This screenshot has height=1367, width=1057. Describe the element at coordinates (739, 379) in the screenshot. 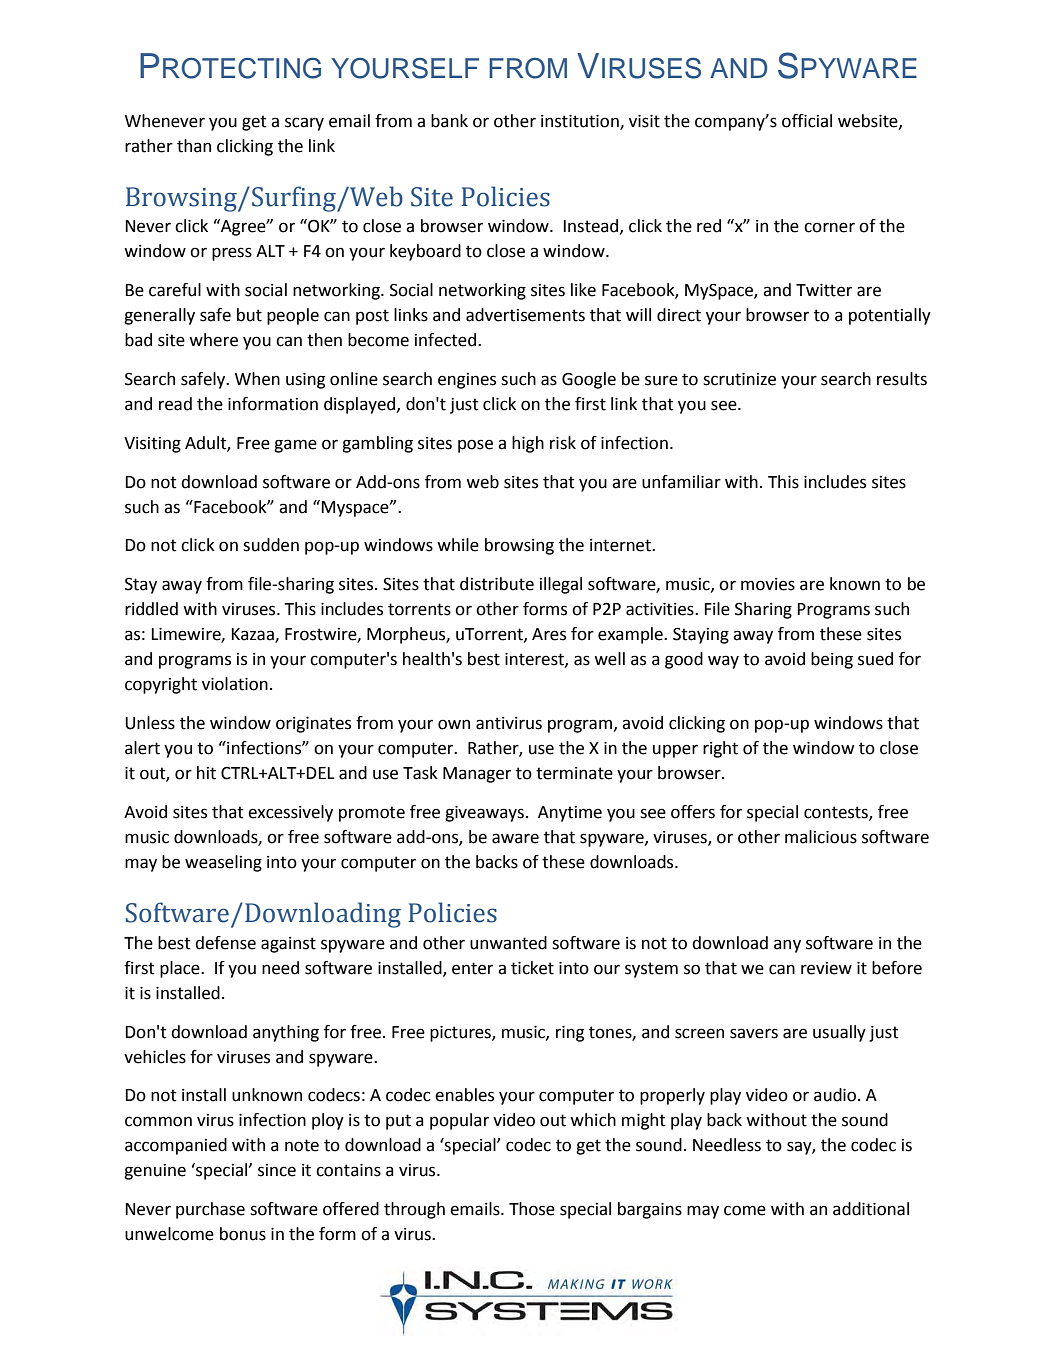

I see `scrutinize` at that location.
